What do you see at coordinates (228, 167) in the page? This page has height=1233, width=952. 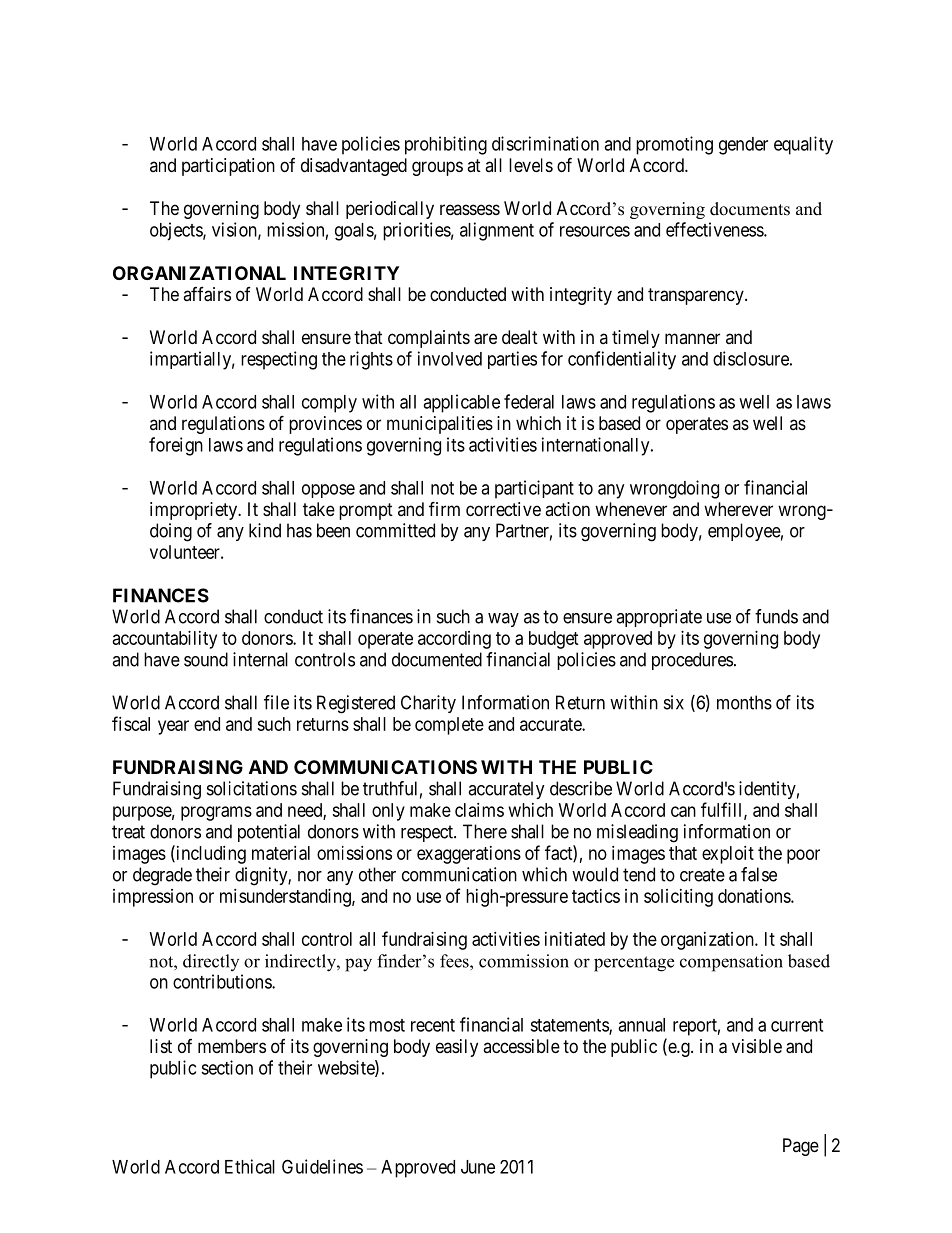 I see `participation` at bounding box center [228, 167].
